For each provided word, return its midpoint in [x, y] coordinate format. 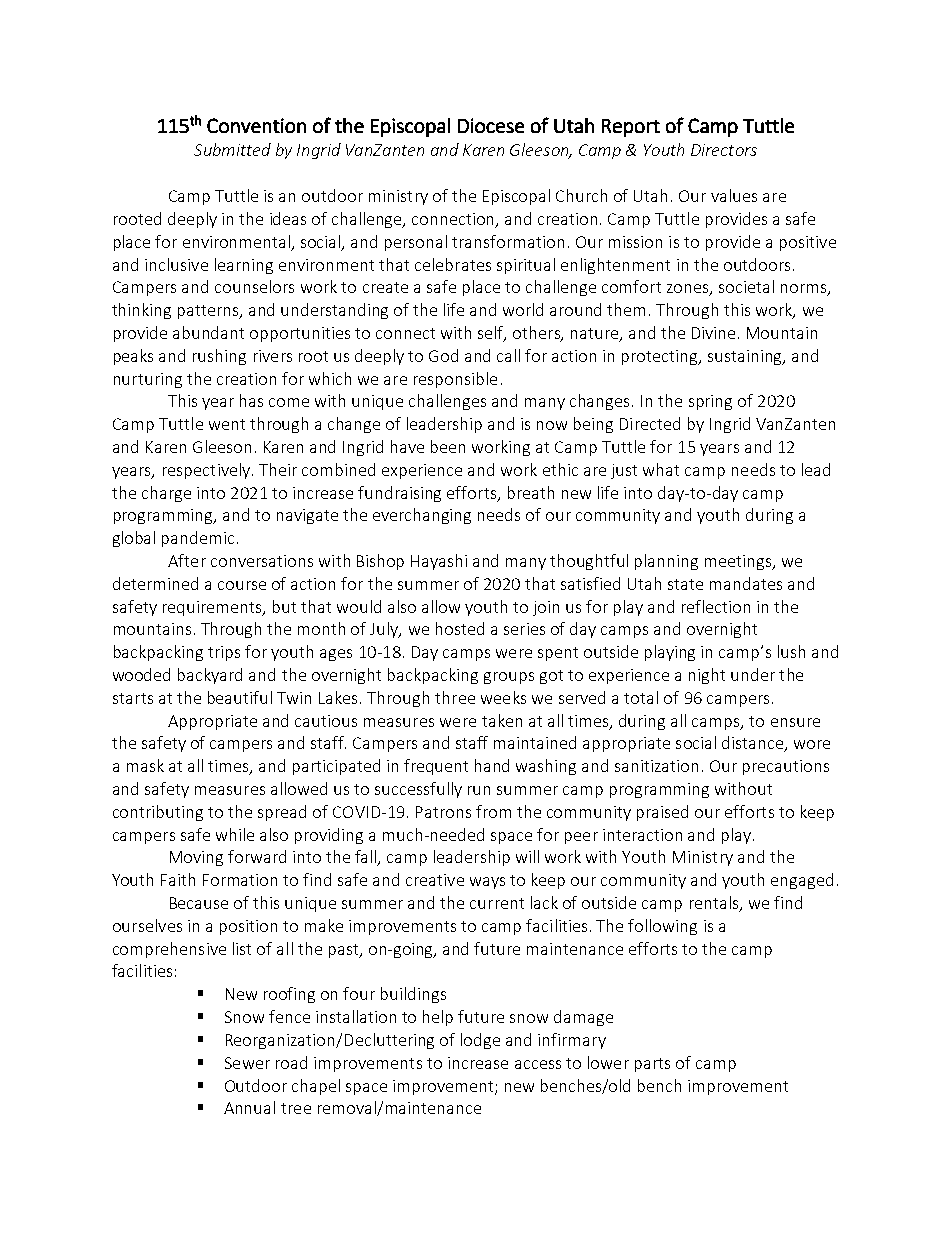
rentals [715, 904]
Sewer [247, 1063]
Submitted [232, 149]
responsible [455, 380]
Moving [196, 858]
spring [710, 402]
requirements [214, 608]
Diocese [491, 125]
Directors [724, 150]
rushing [219, 357]
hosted [460, 628]
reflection [716, 606]
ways [487, 883]
